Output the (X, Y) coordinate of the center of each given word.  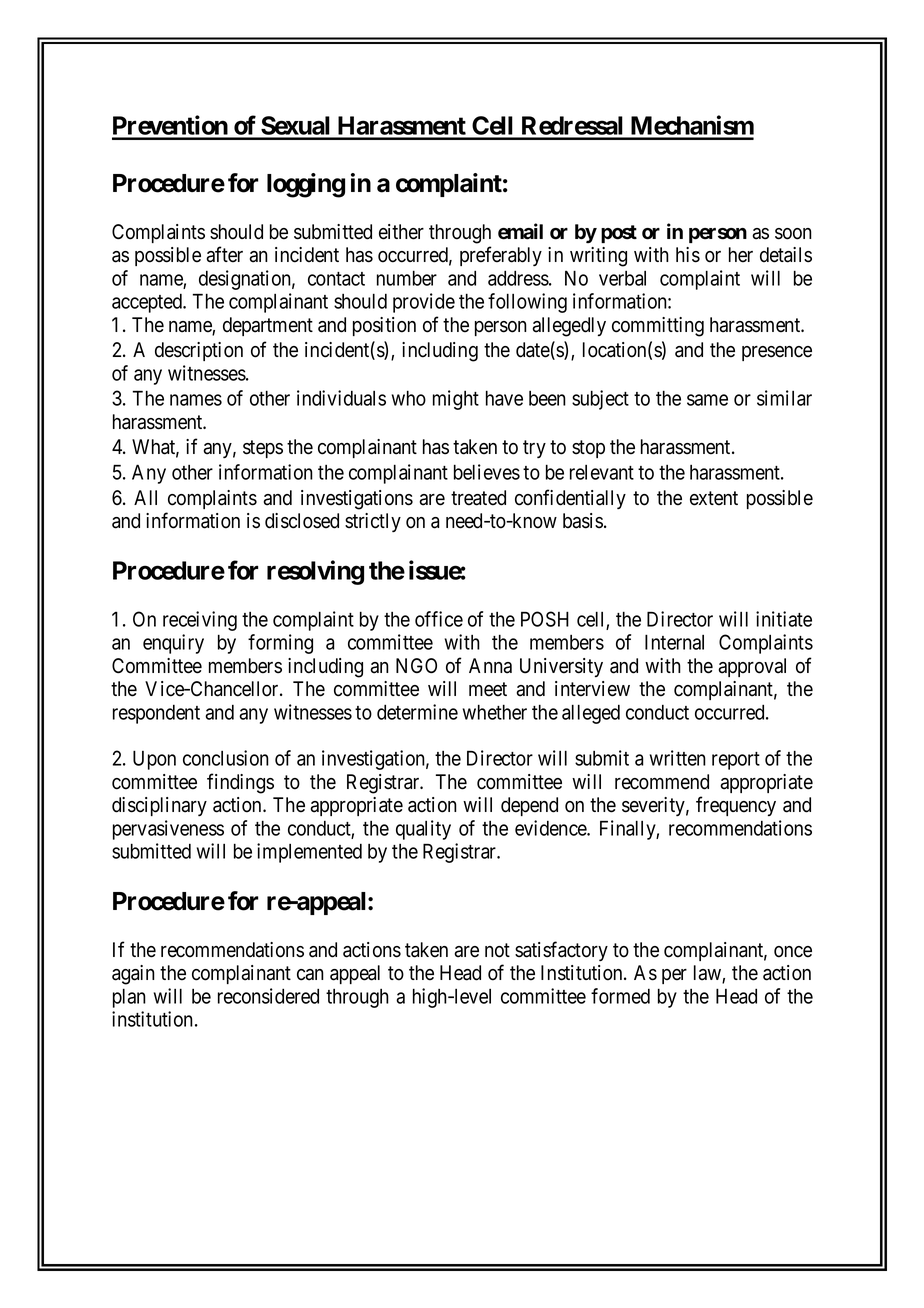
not (497, 950)
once (793, 952)
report (736, 761)
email (520, 231)
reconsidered (268, 996)
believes (487, 472)
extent (714, 498)
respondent (156, 714)
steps (263, 449)
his (688, 255)
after (224, 254)
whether (495, 712)
